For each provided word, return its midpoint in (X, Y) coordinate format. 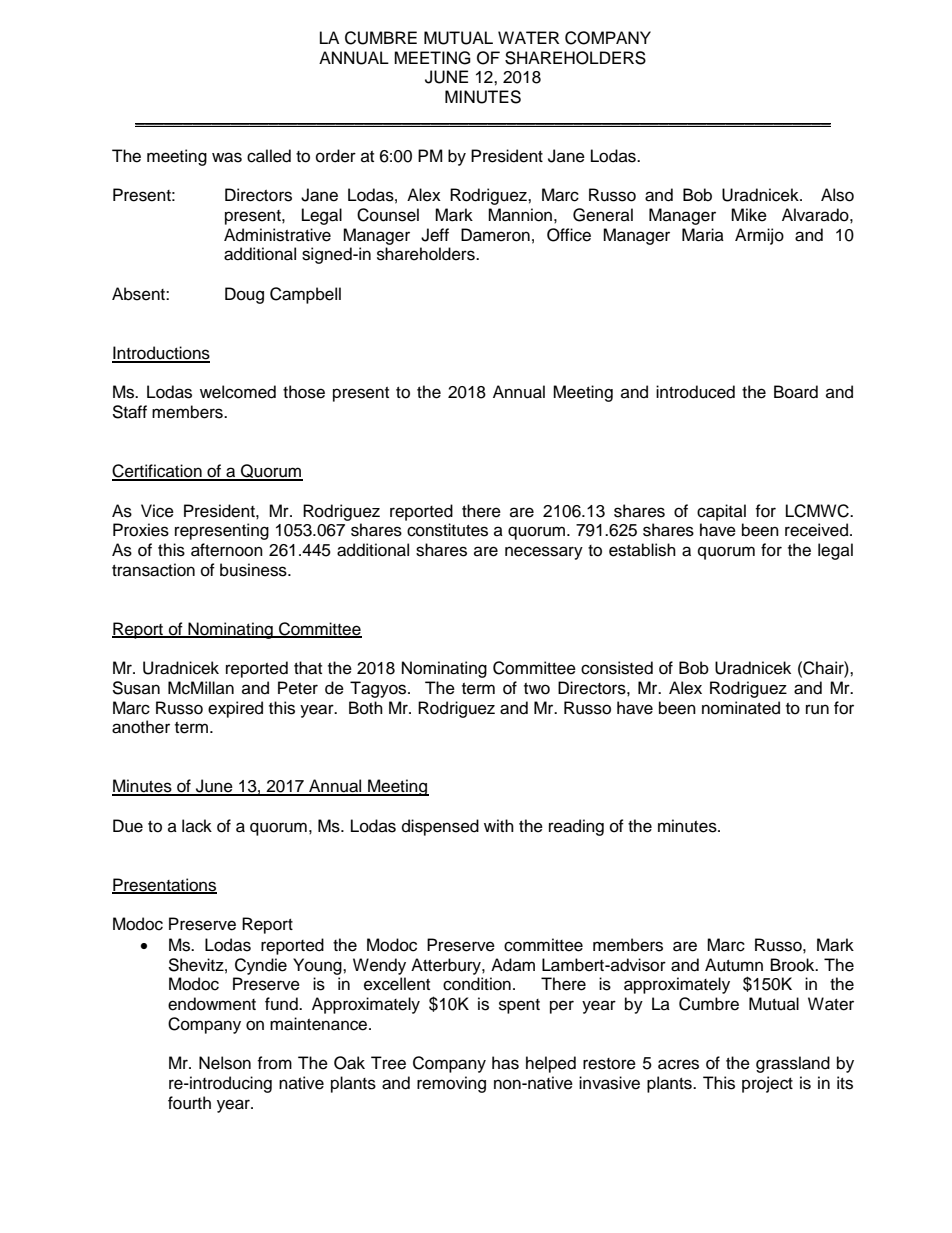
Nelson (225, 1063)
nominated (741, 708)
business (254, 570)
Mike (749, 215)
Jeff (435, 235)
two (537, 689)
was (227, 157)
